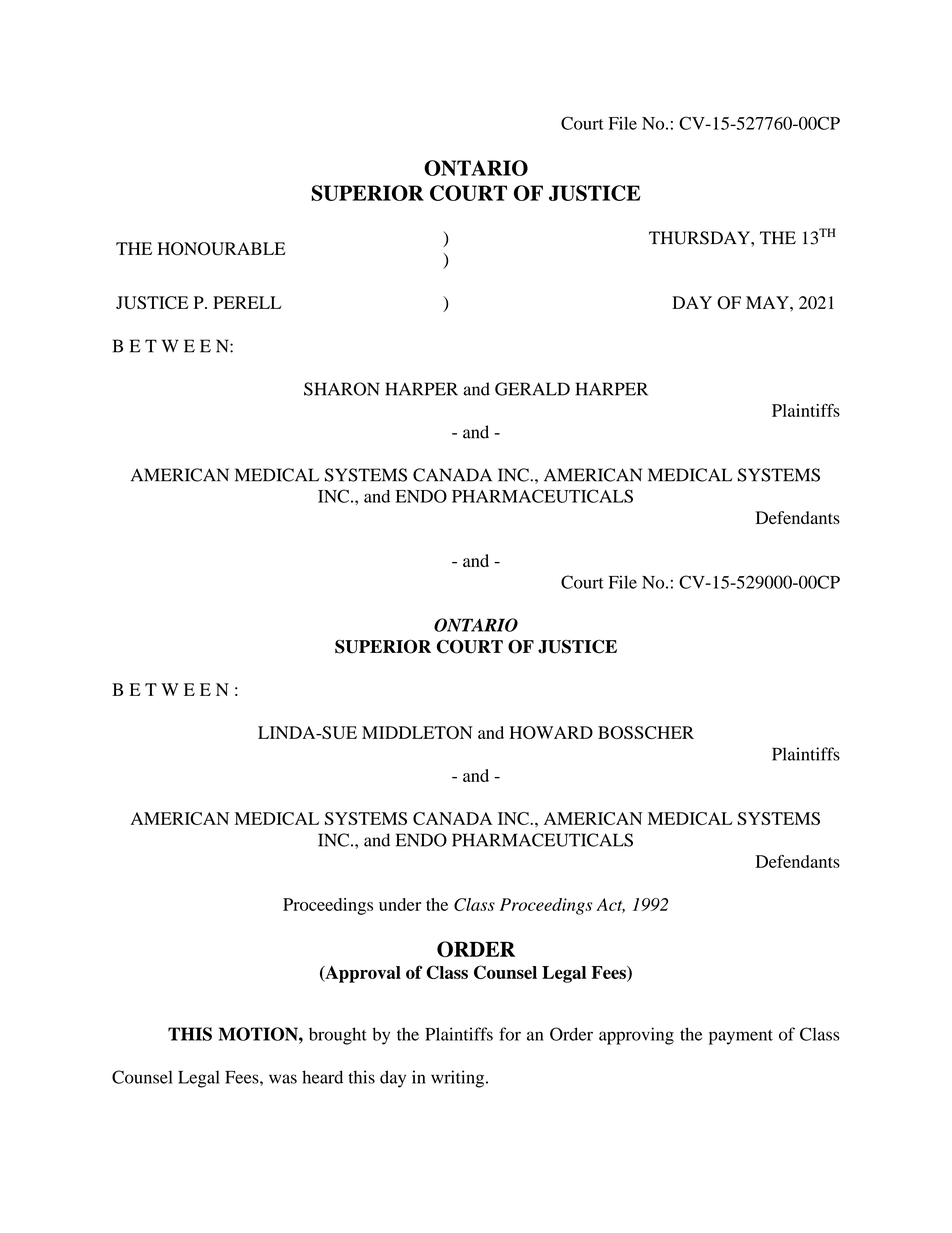 The image size is (952, 1233). Describe the element at coordinates (532, 389) in the screenshot. I see `GERALD` at that location.
